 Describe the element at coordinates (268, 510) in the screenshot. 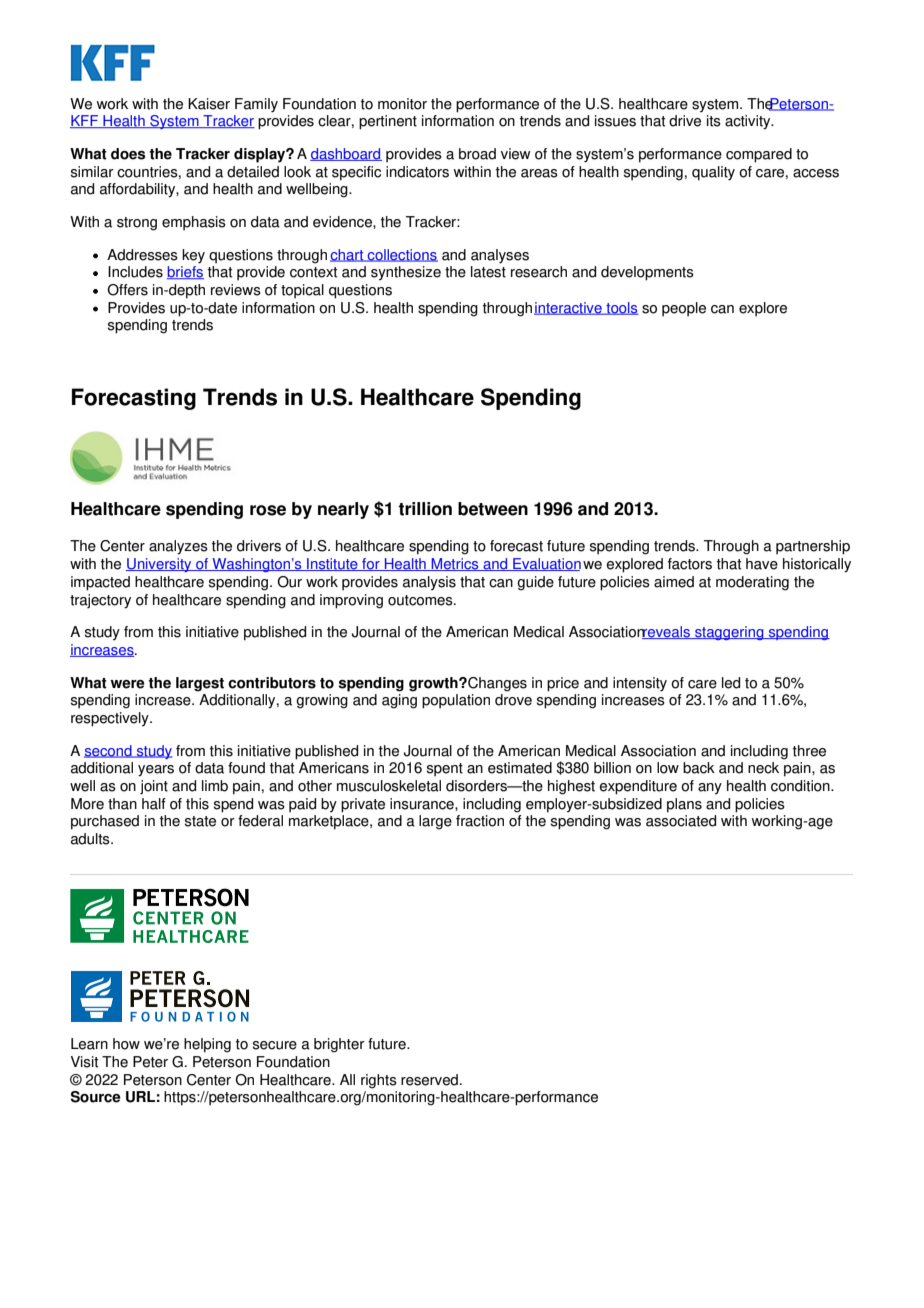

I see `rose` at that location.
